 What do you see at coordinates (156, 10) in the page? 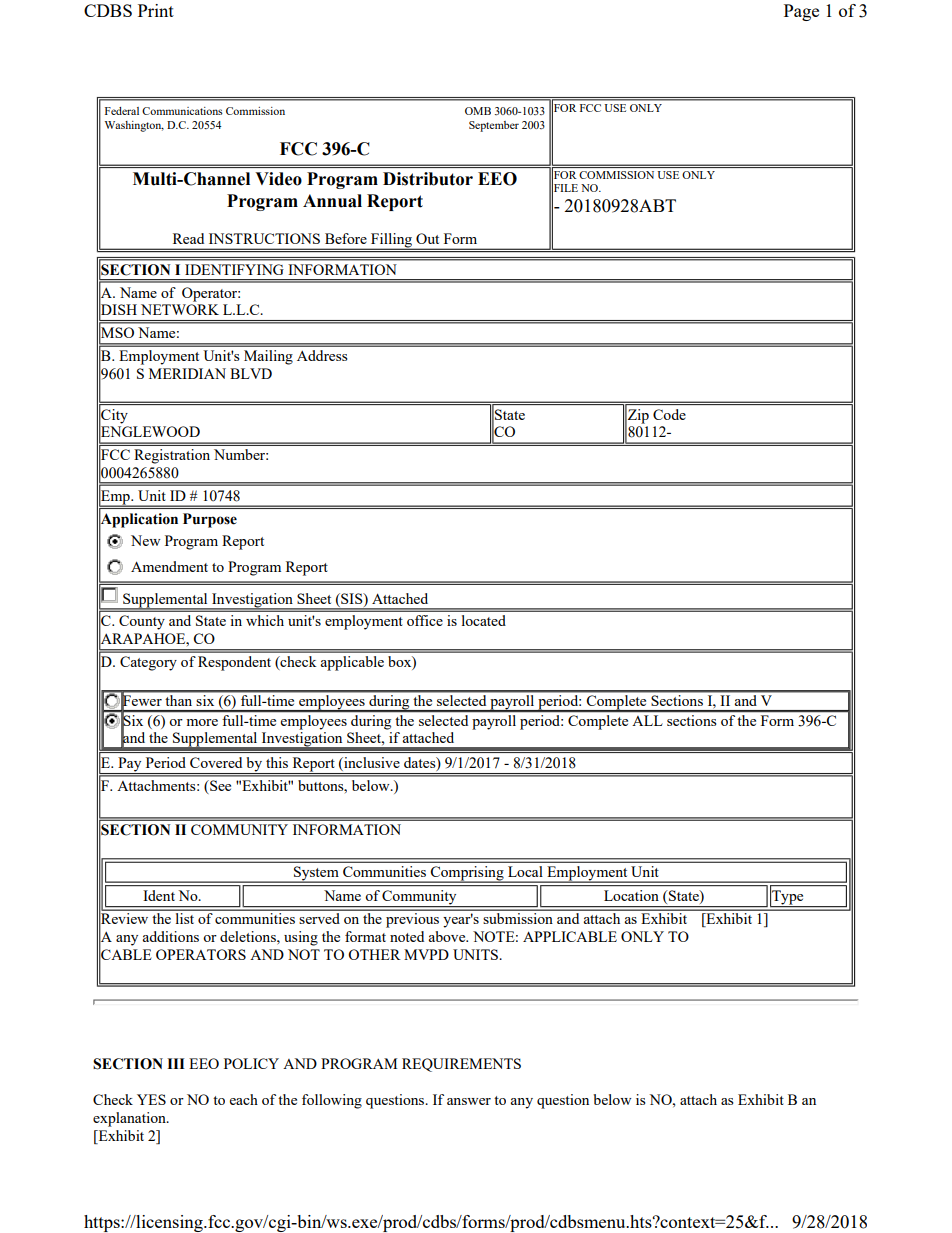
I see `Print` at bounding box center [156, 10].
